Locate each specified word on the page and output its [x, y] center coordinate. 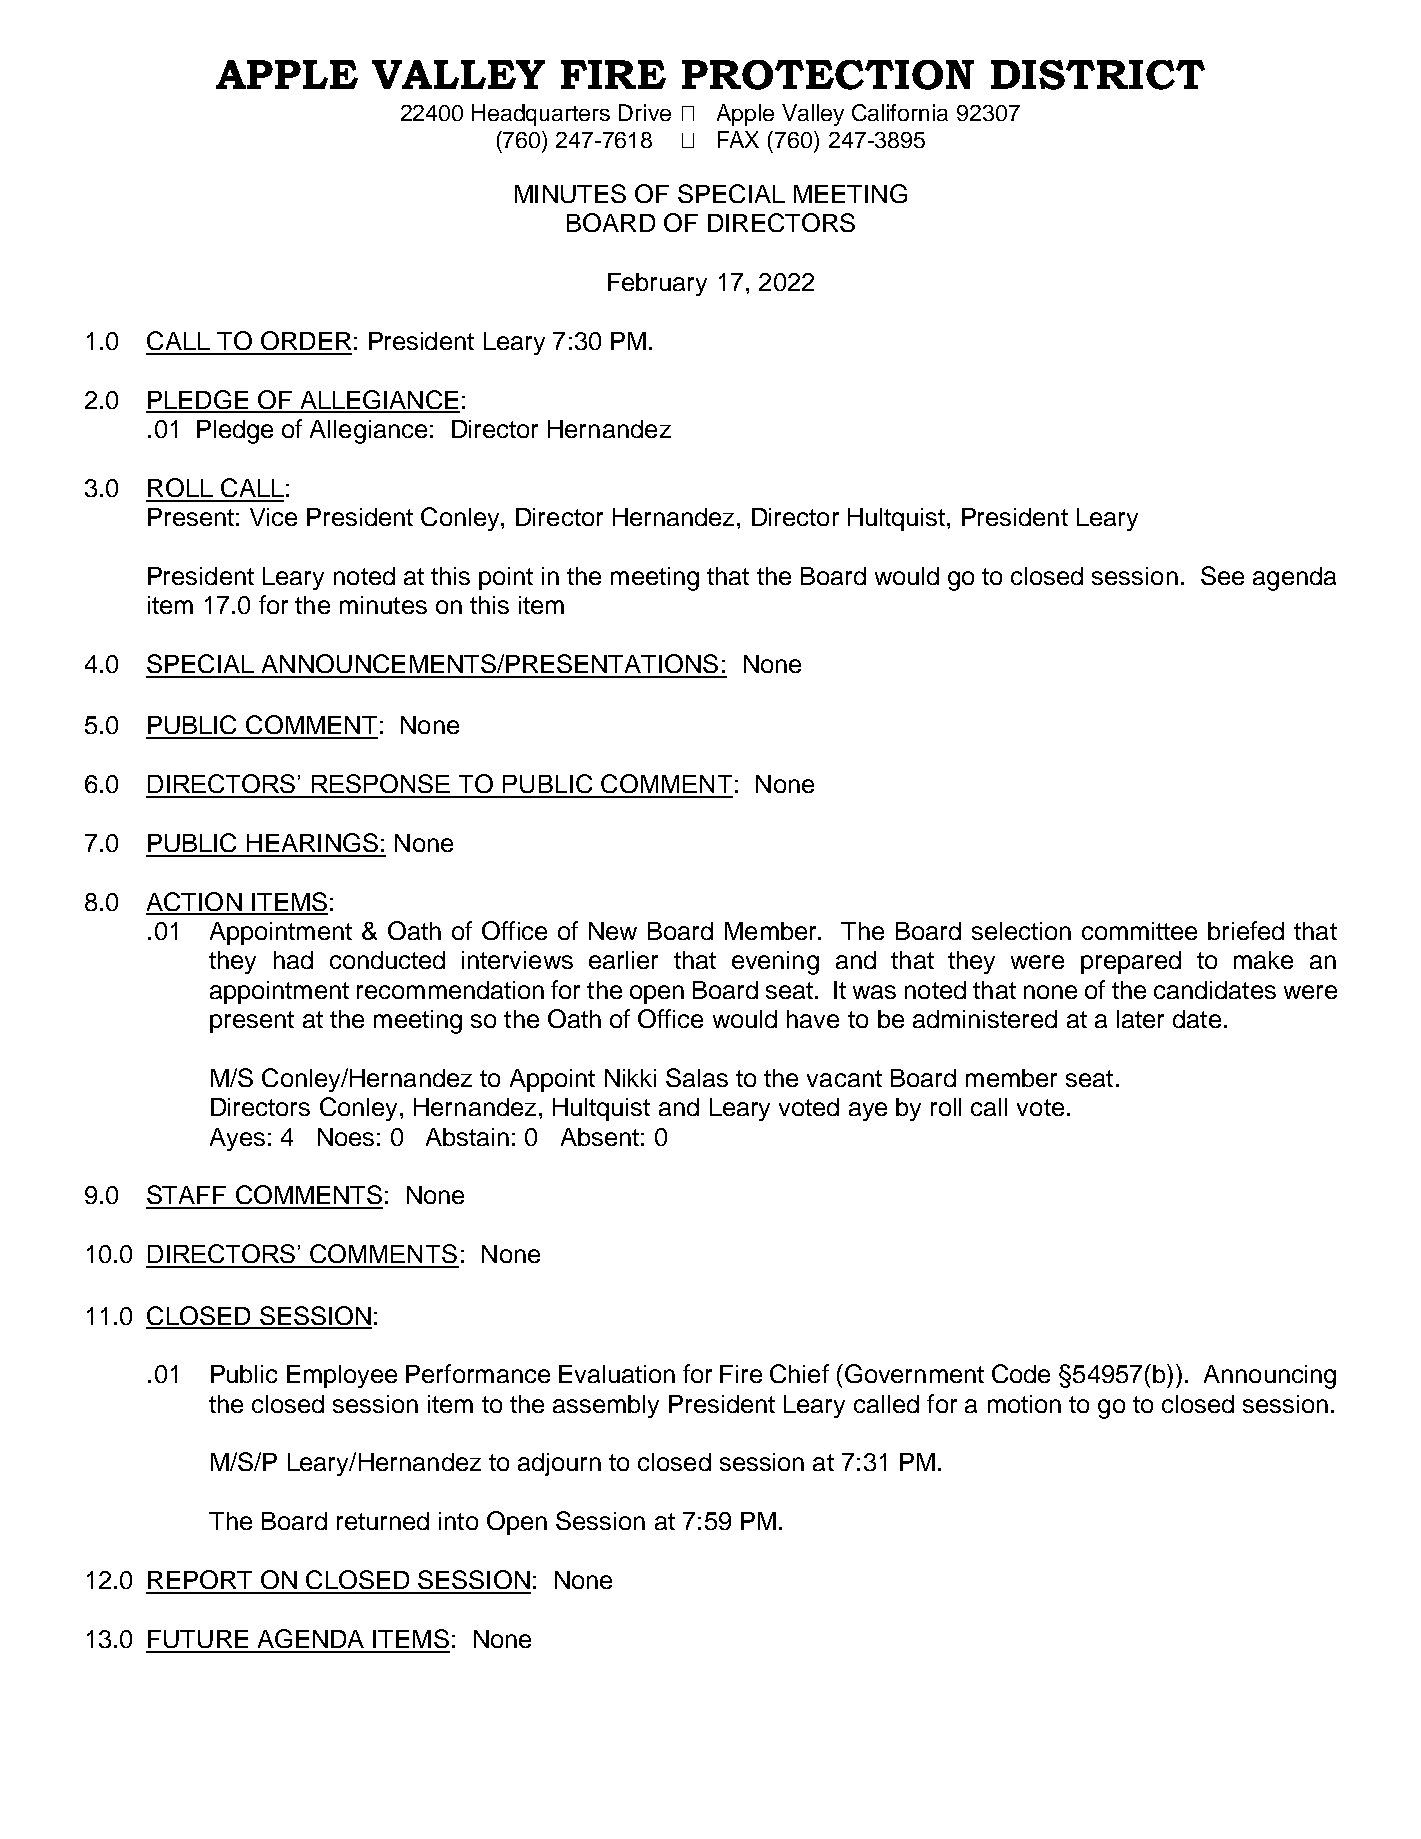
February [657, 284]
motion [1024, 1404]
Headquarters [541, 115]
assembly [606, 1406]
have [813, 1019]
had [293, 960]
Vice [273, 517]
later [1140, 1019]
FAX [738, 139]
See [1222, 575]
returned [383, 1521]
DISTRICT [1098, 75]
